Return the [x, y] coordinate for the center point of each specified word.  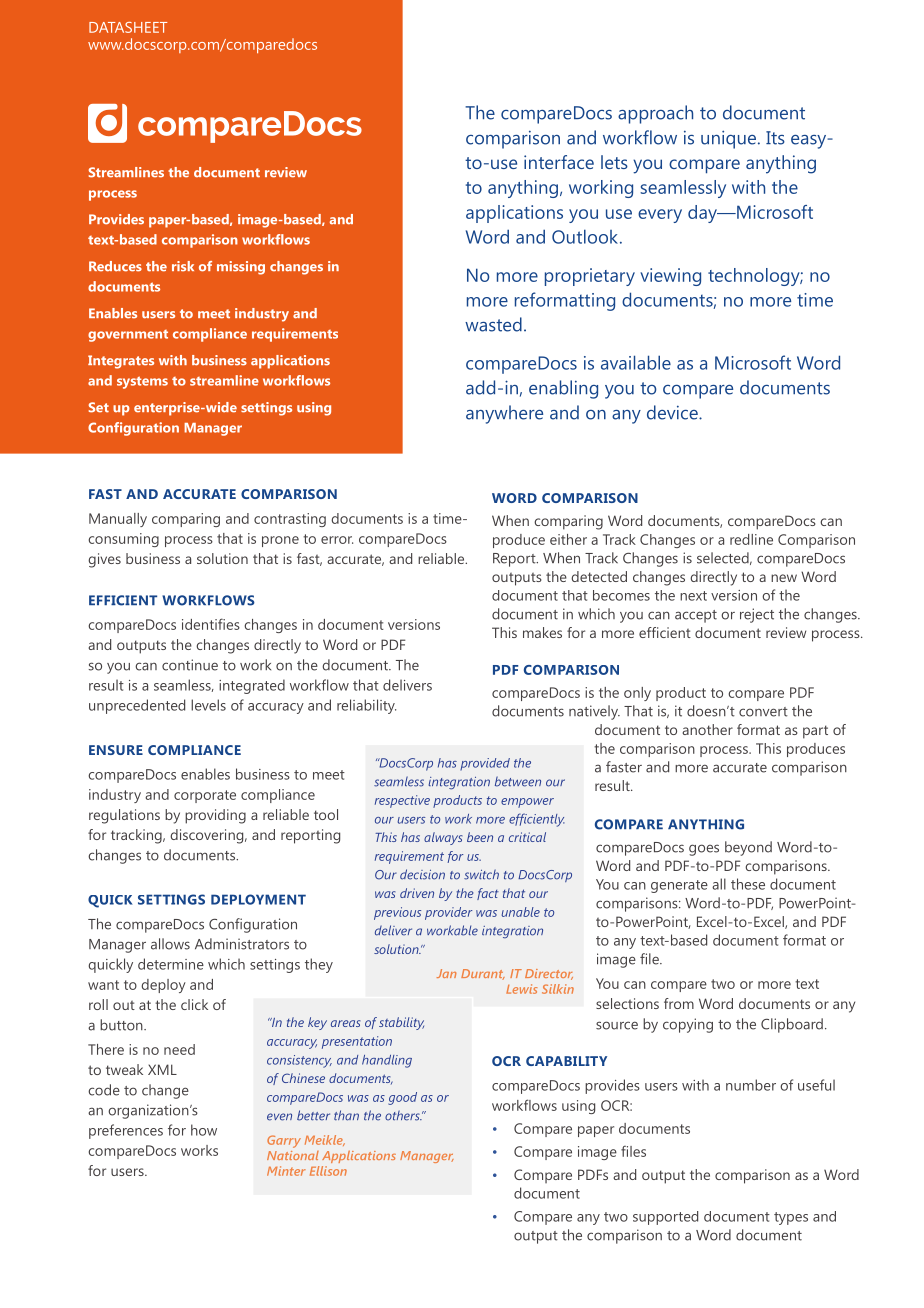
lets [614, 162]
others [403, 1115]
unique [730, 139]
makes [542, 632]
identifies [211, 624]
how [204, 1130]
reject [757, 615]
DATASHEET [128, 27]
